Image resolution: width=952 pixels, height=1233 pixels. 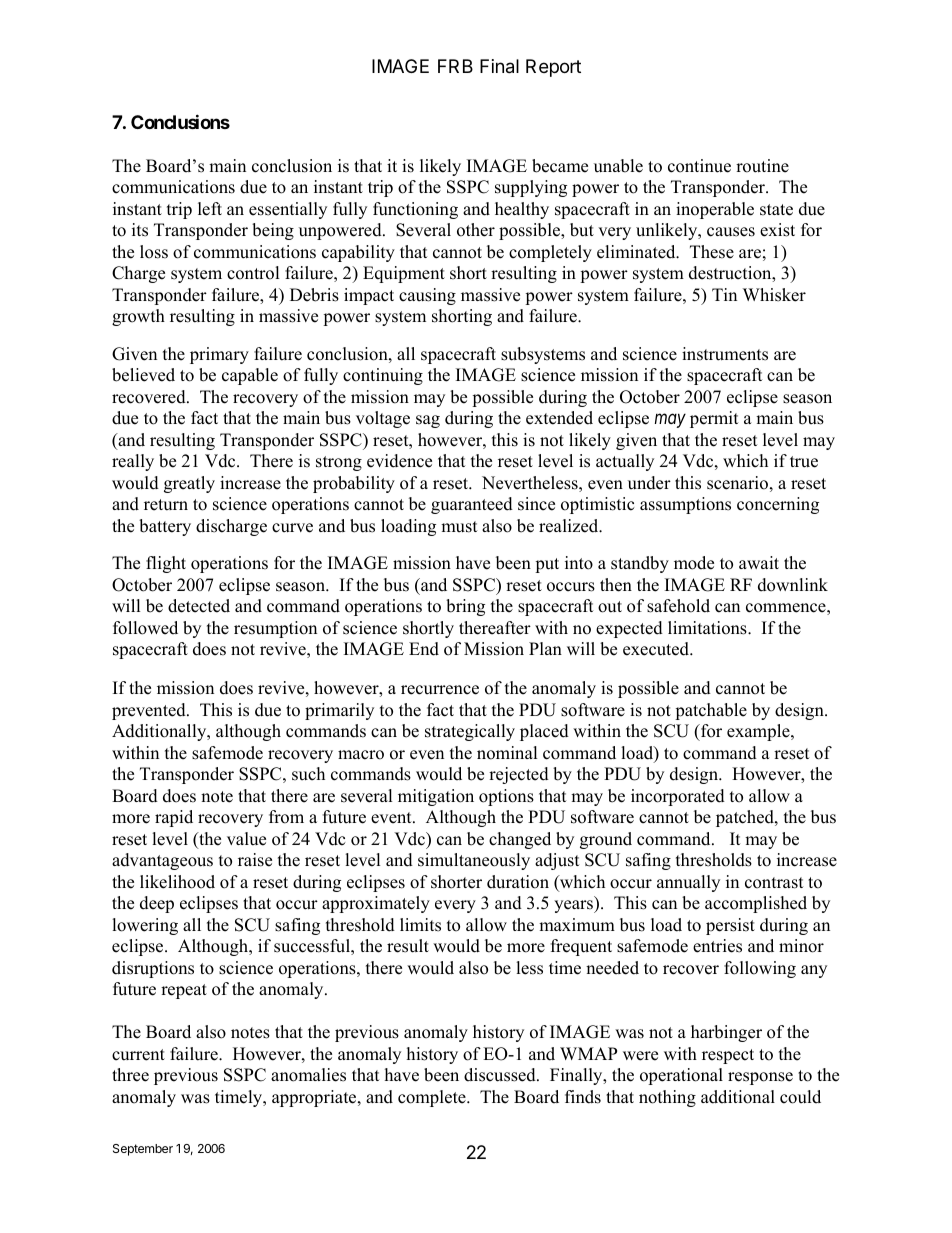 I want to click on discussed, so click(x=501, y=1075).
